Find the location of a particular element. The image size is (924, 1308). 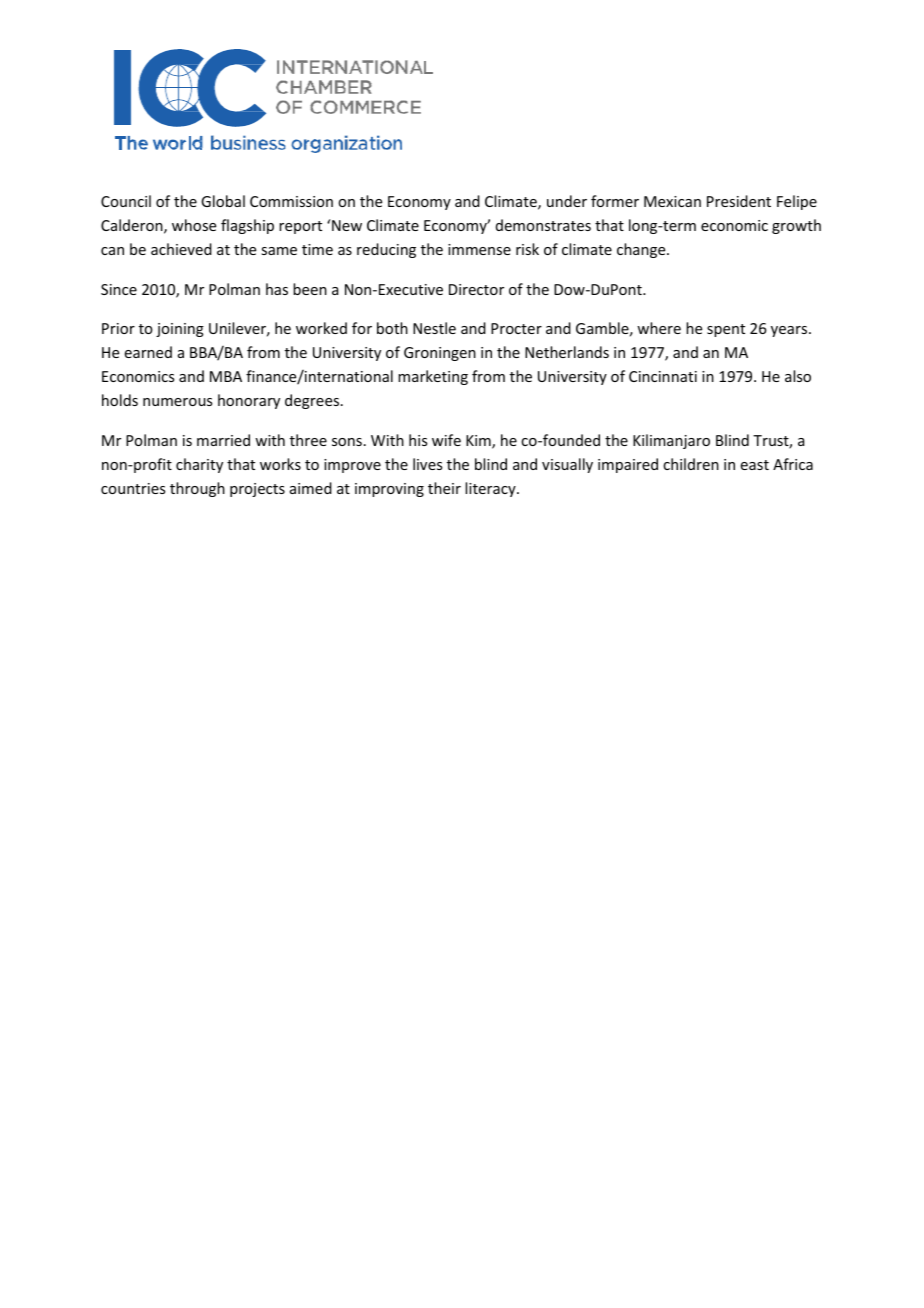

Groningen is located at coordinates (440, 354).
